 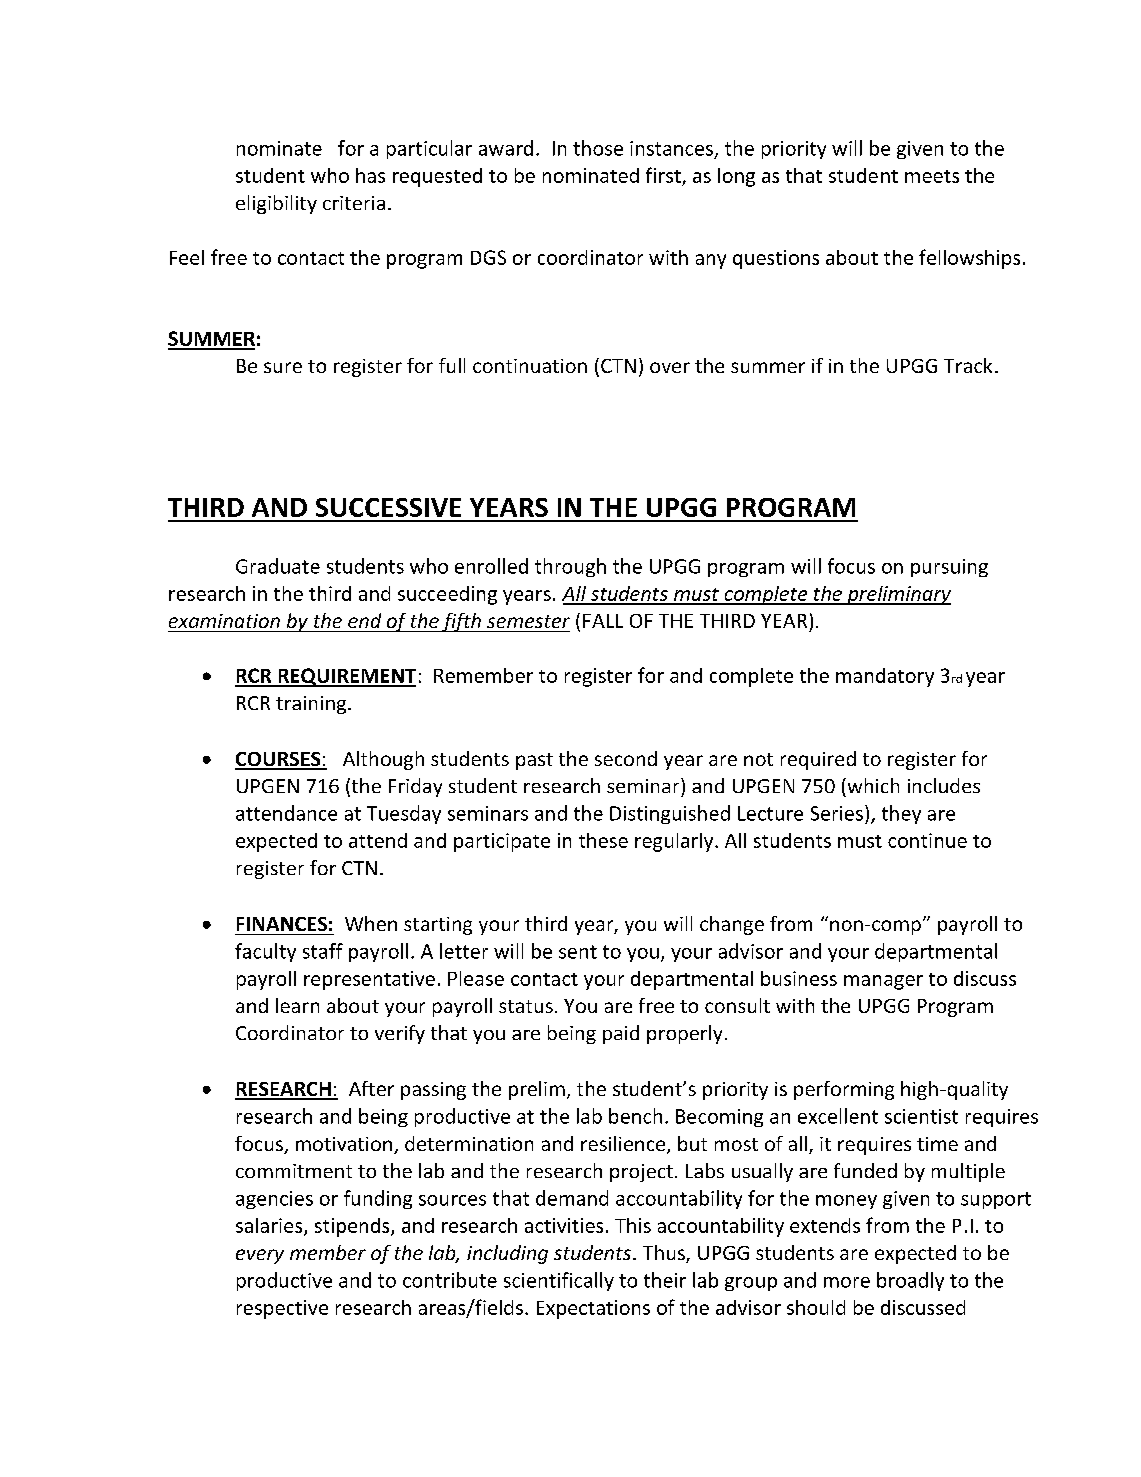 What do you see at coordinates (559, 1281) in the image?
I see `scientifically` at bounding box center [559, 1281].
